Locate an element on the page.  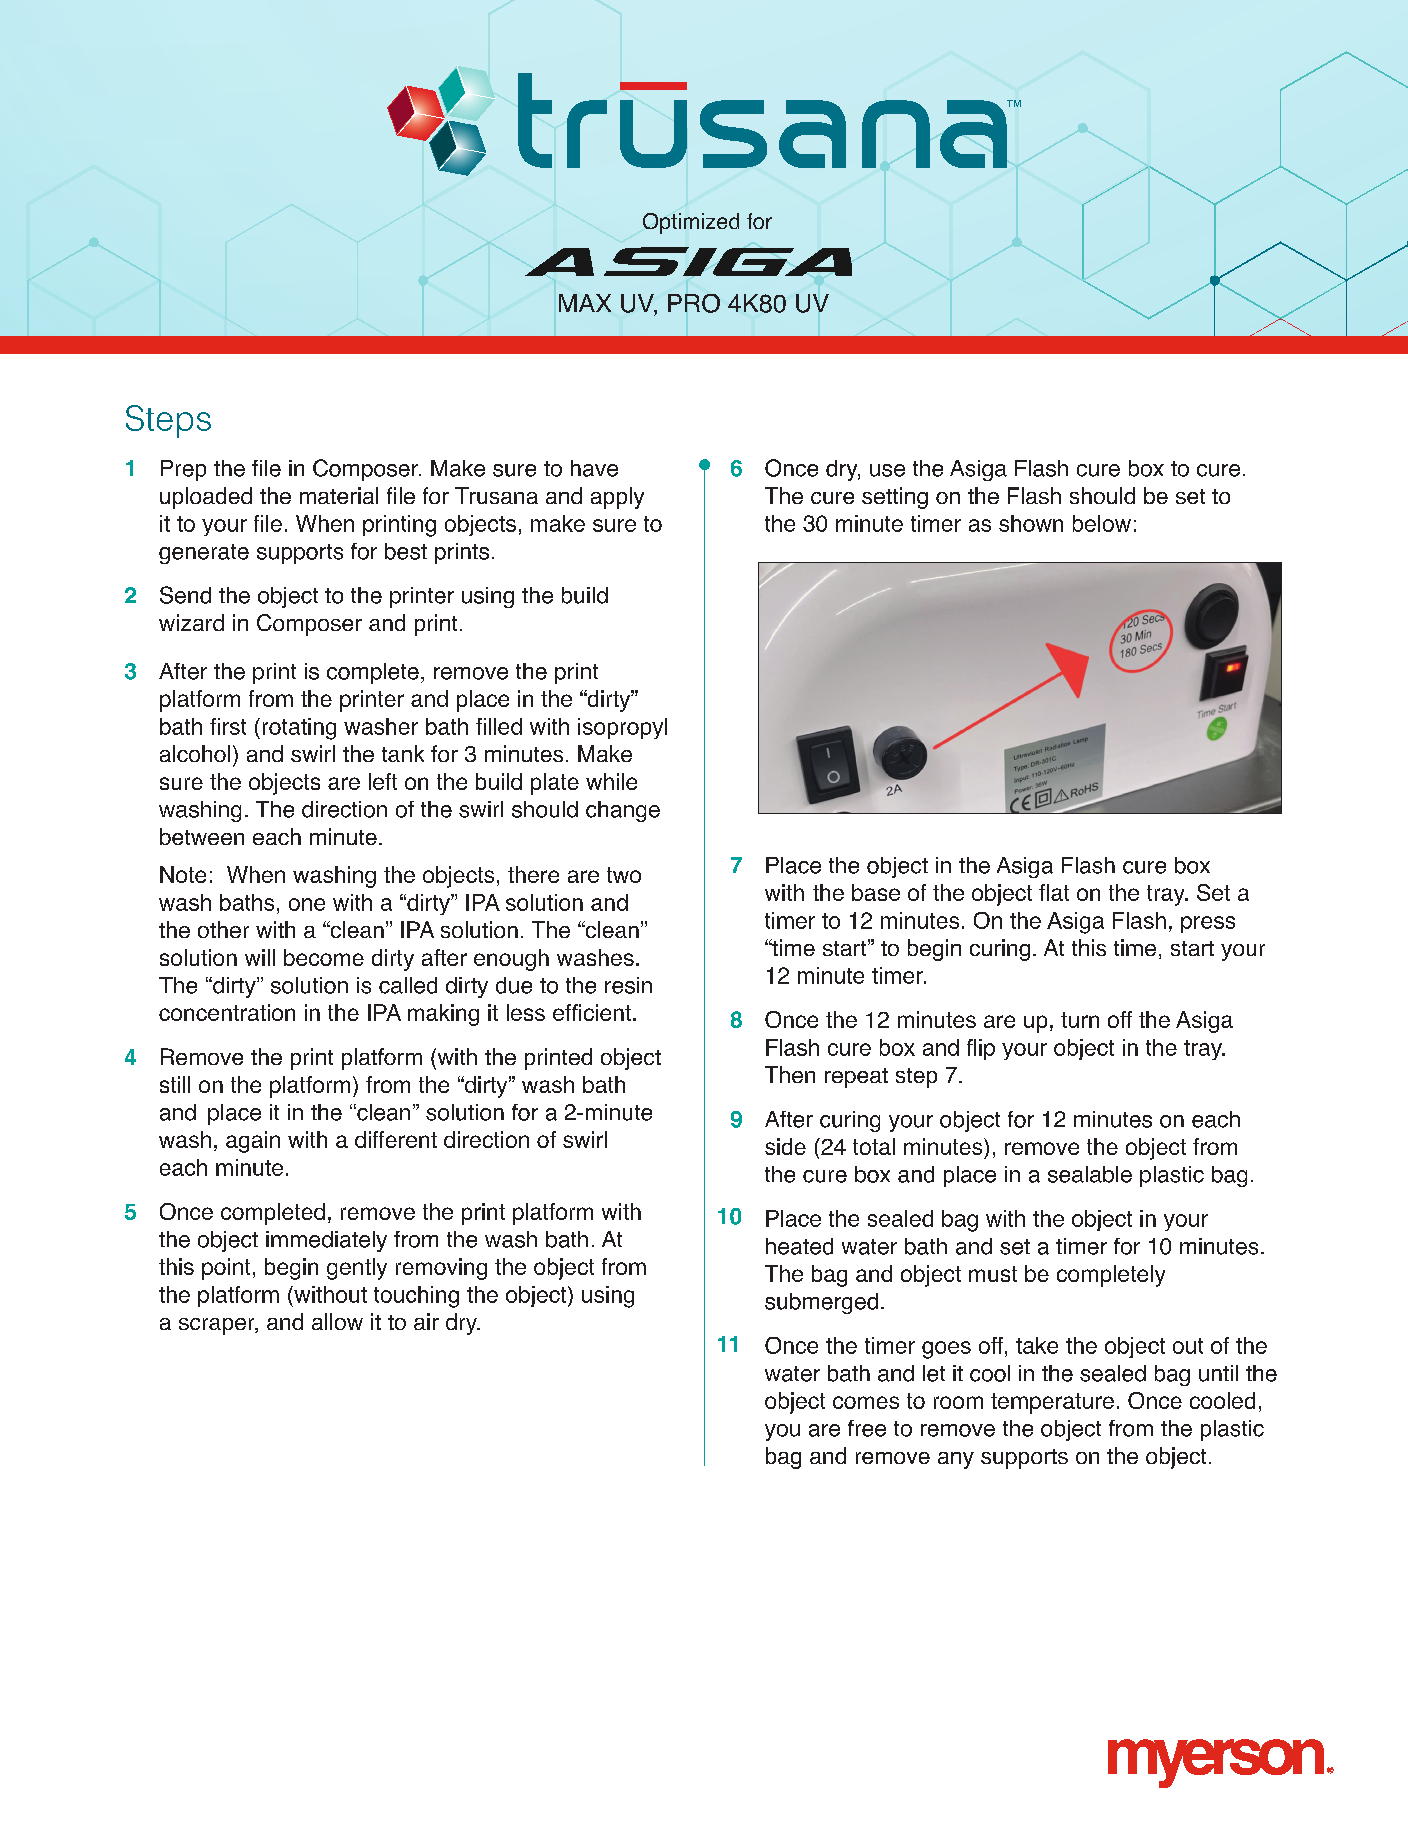
flat is located at coordinates (1054, 892).
